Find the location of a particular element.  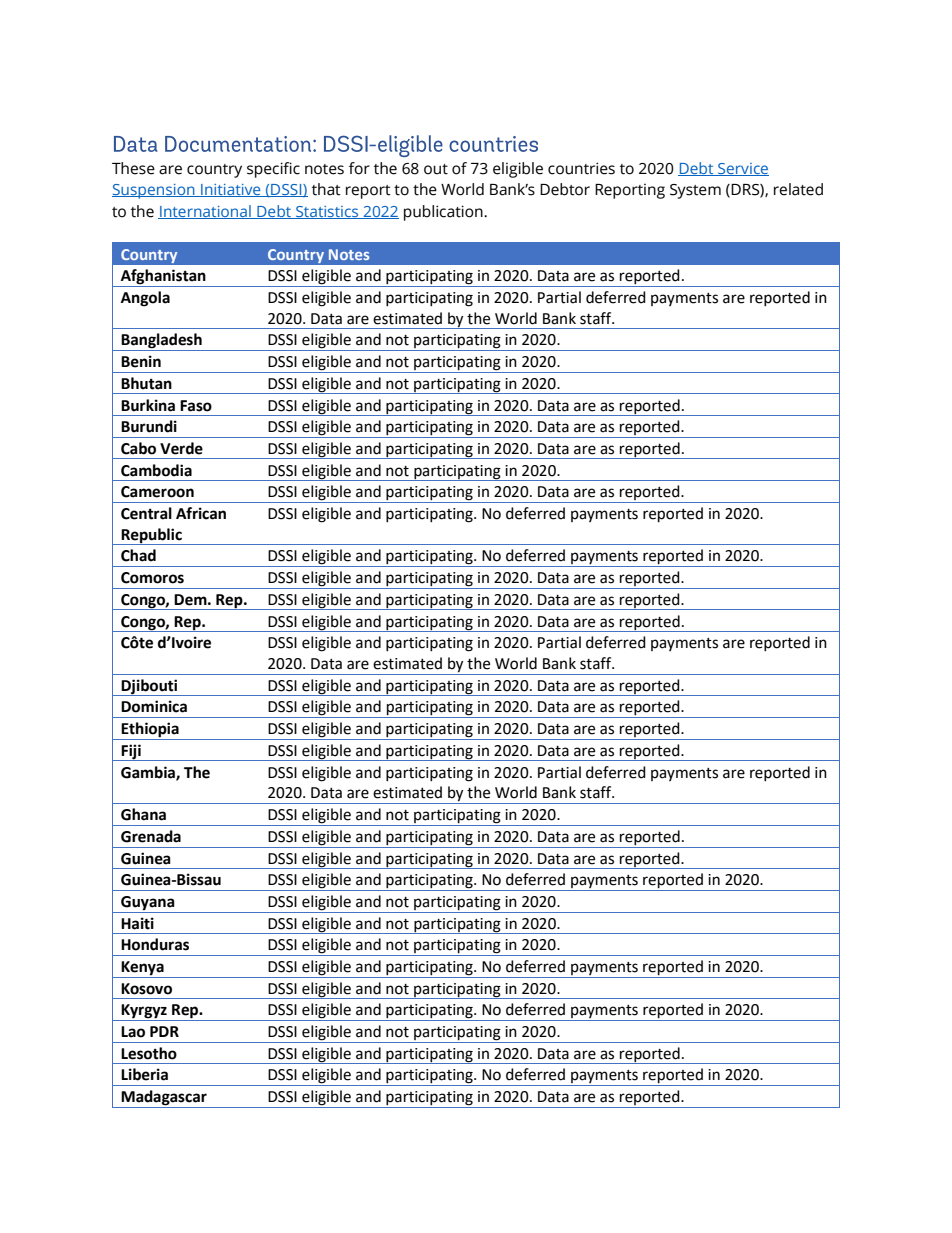

publication is located at coordinates (444, 213).
